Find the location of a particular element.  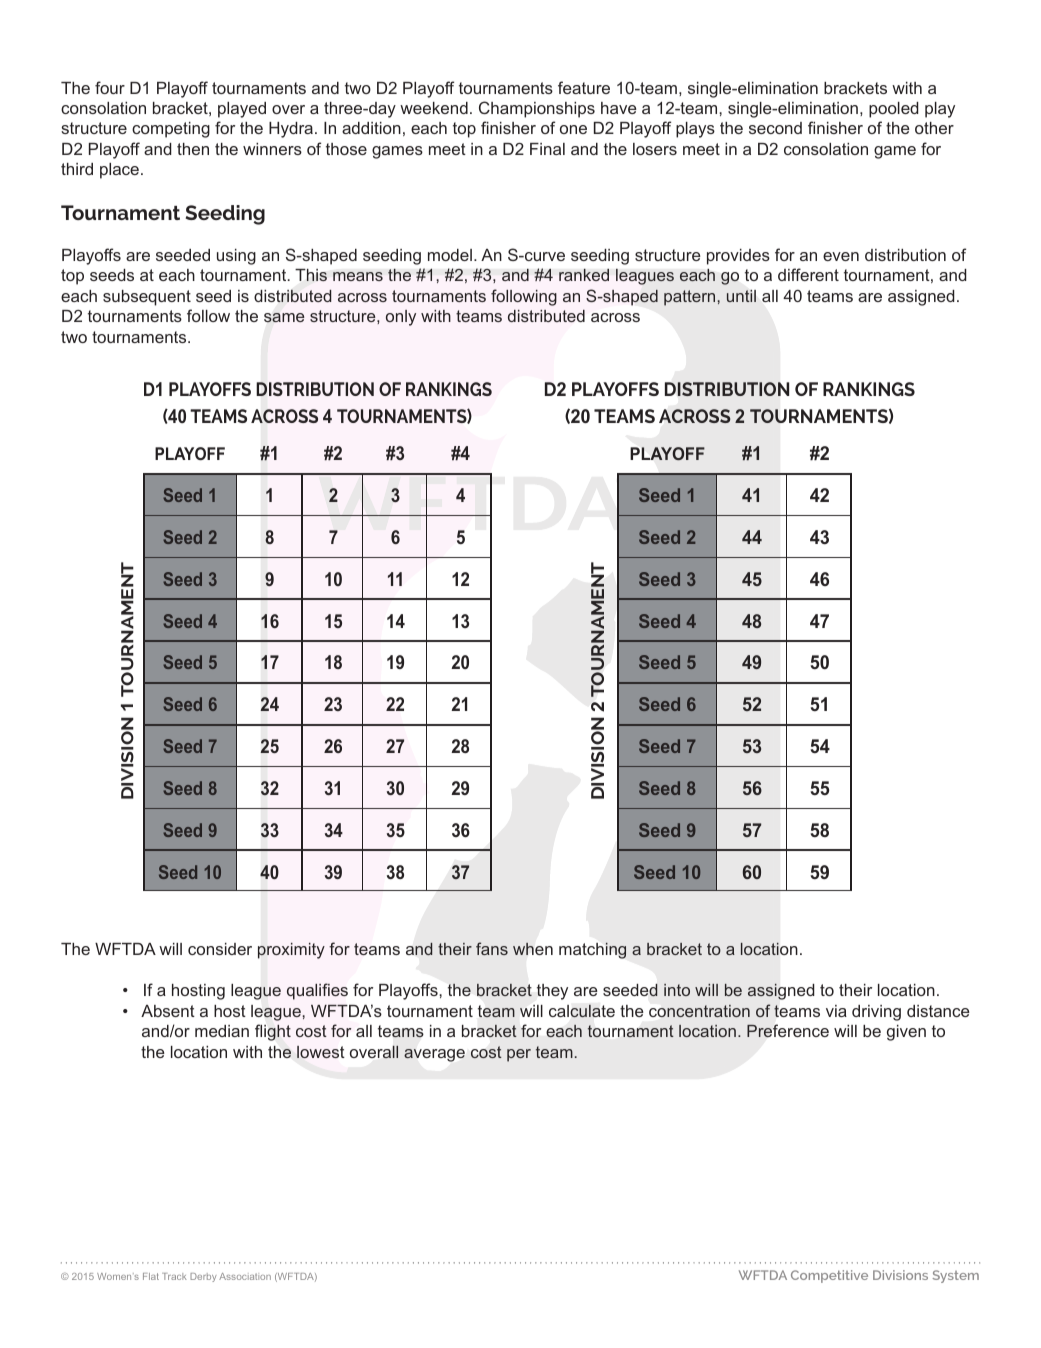

same is located at coordinates (284, 317).
